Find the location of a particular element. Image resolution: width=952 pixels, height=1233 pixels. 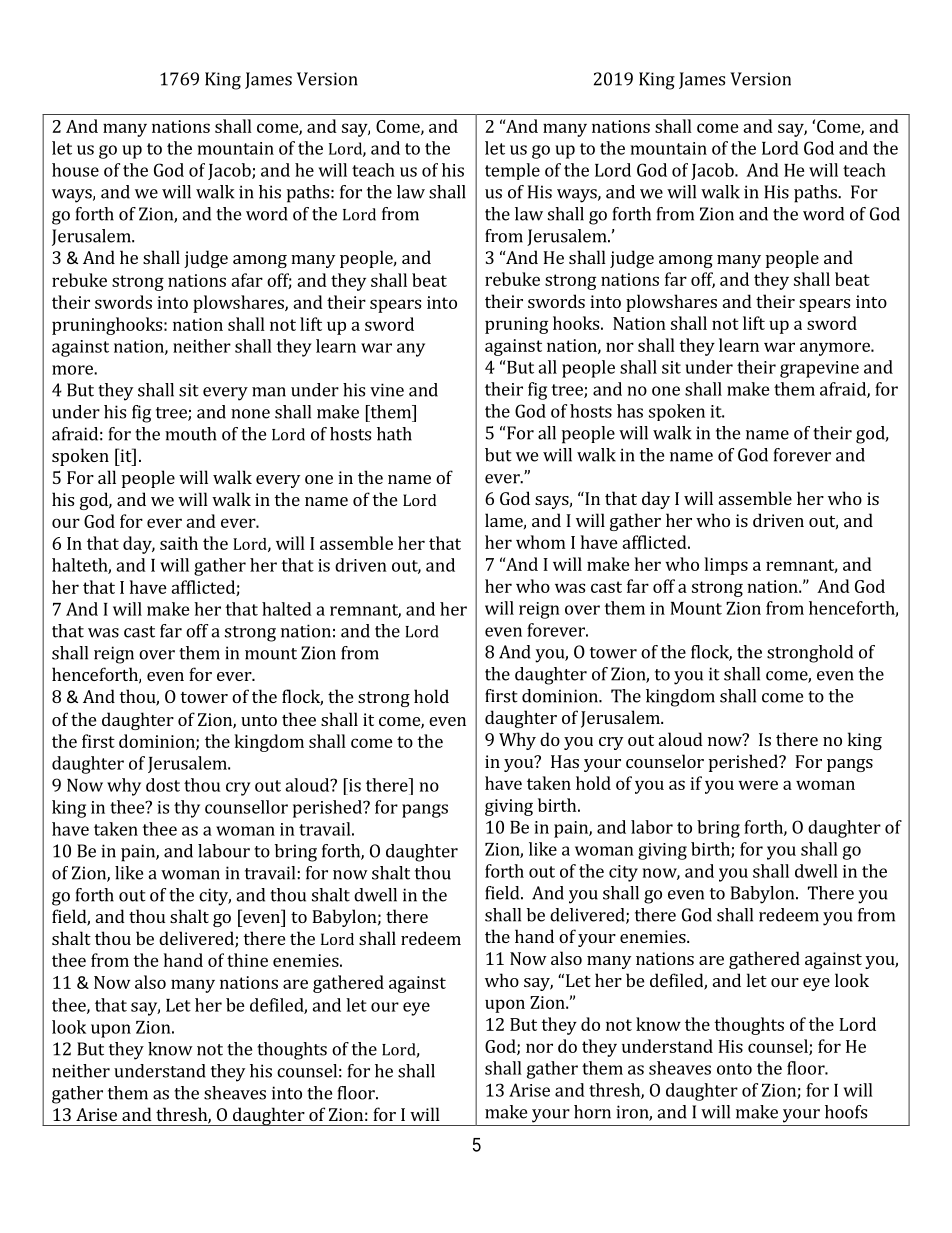

temple is located at coordinates (512, 171).
